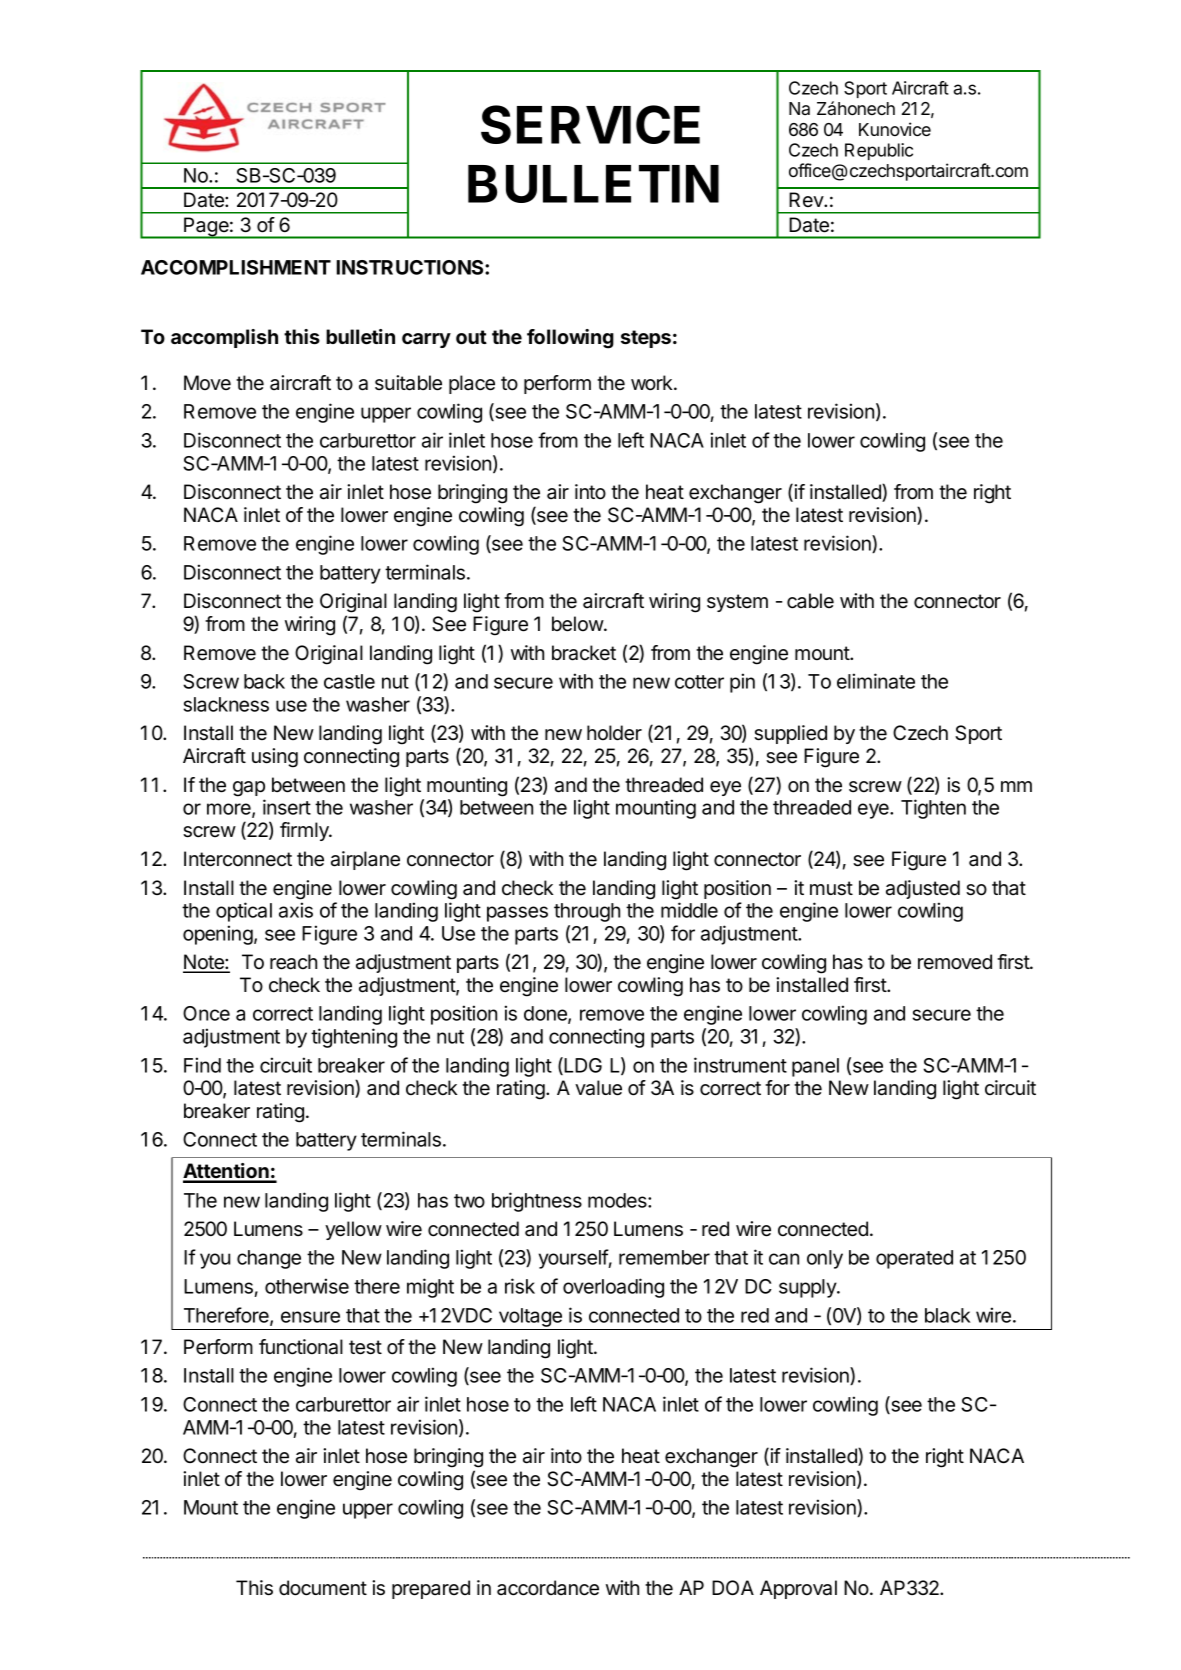 The height and width of the screenshot is (1670, 1181). Describe the element at coordinates (202, 1065) in the screenshot. I see `Find` at that location.
